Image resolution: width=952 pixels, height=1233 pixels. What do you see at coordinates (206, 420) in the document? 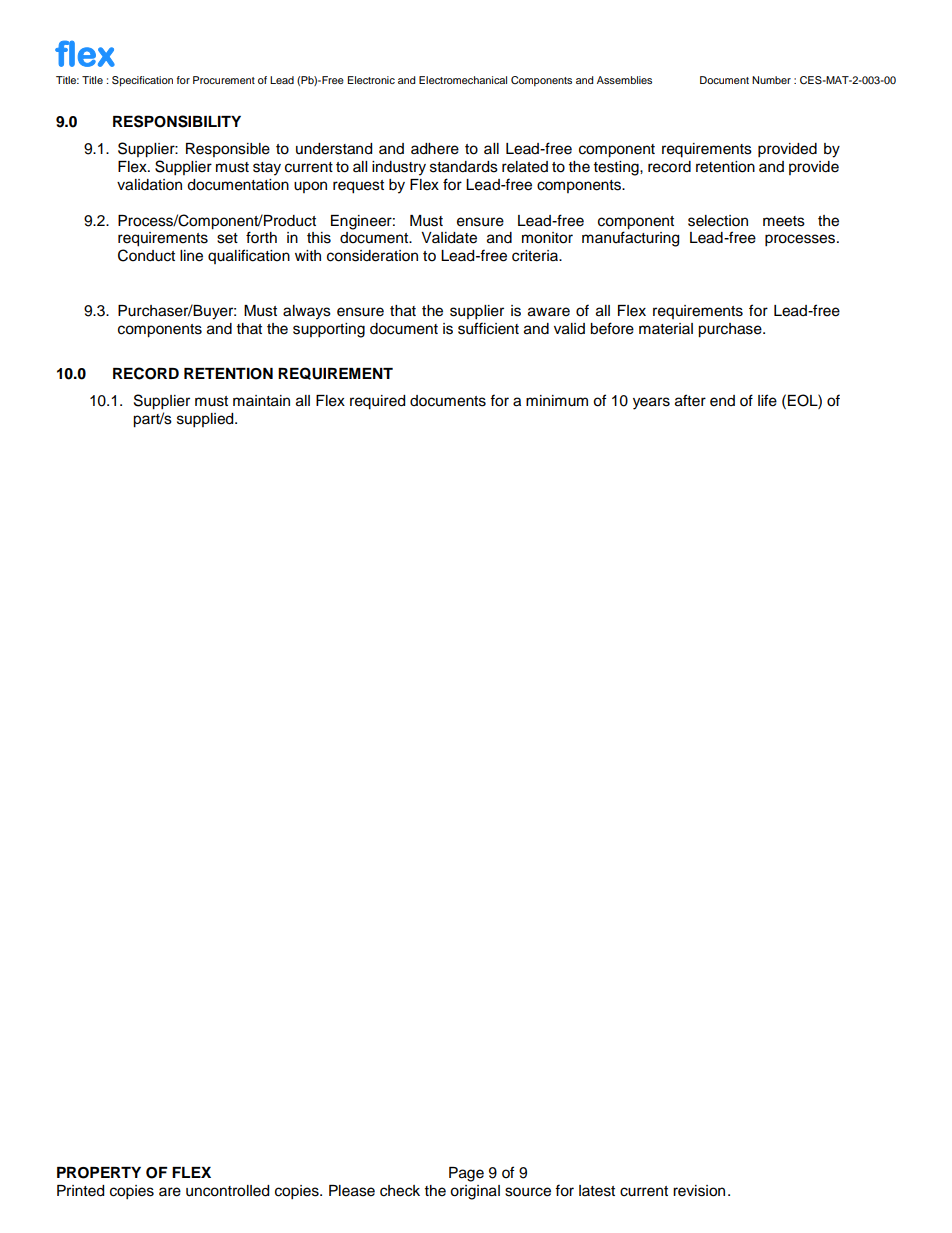
I see `supplied` at bounding box center [206, 420].
